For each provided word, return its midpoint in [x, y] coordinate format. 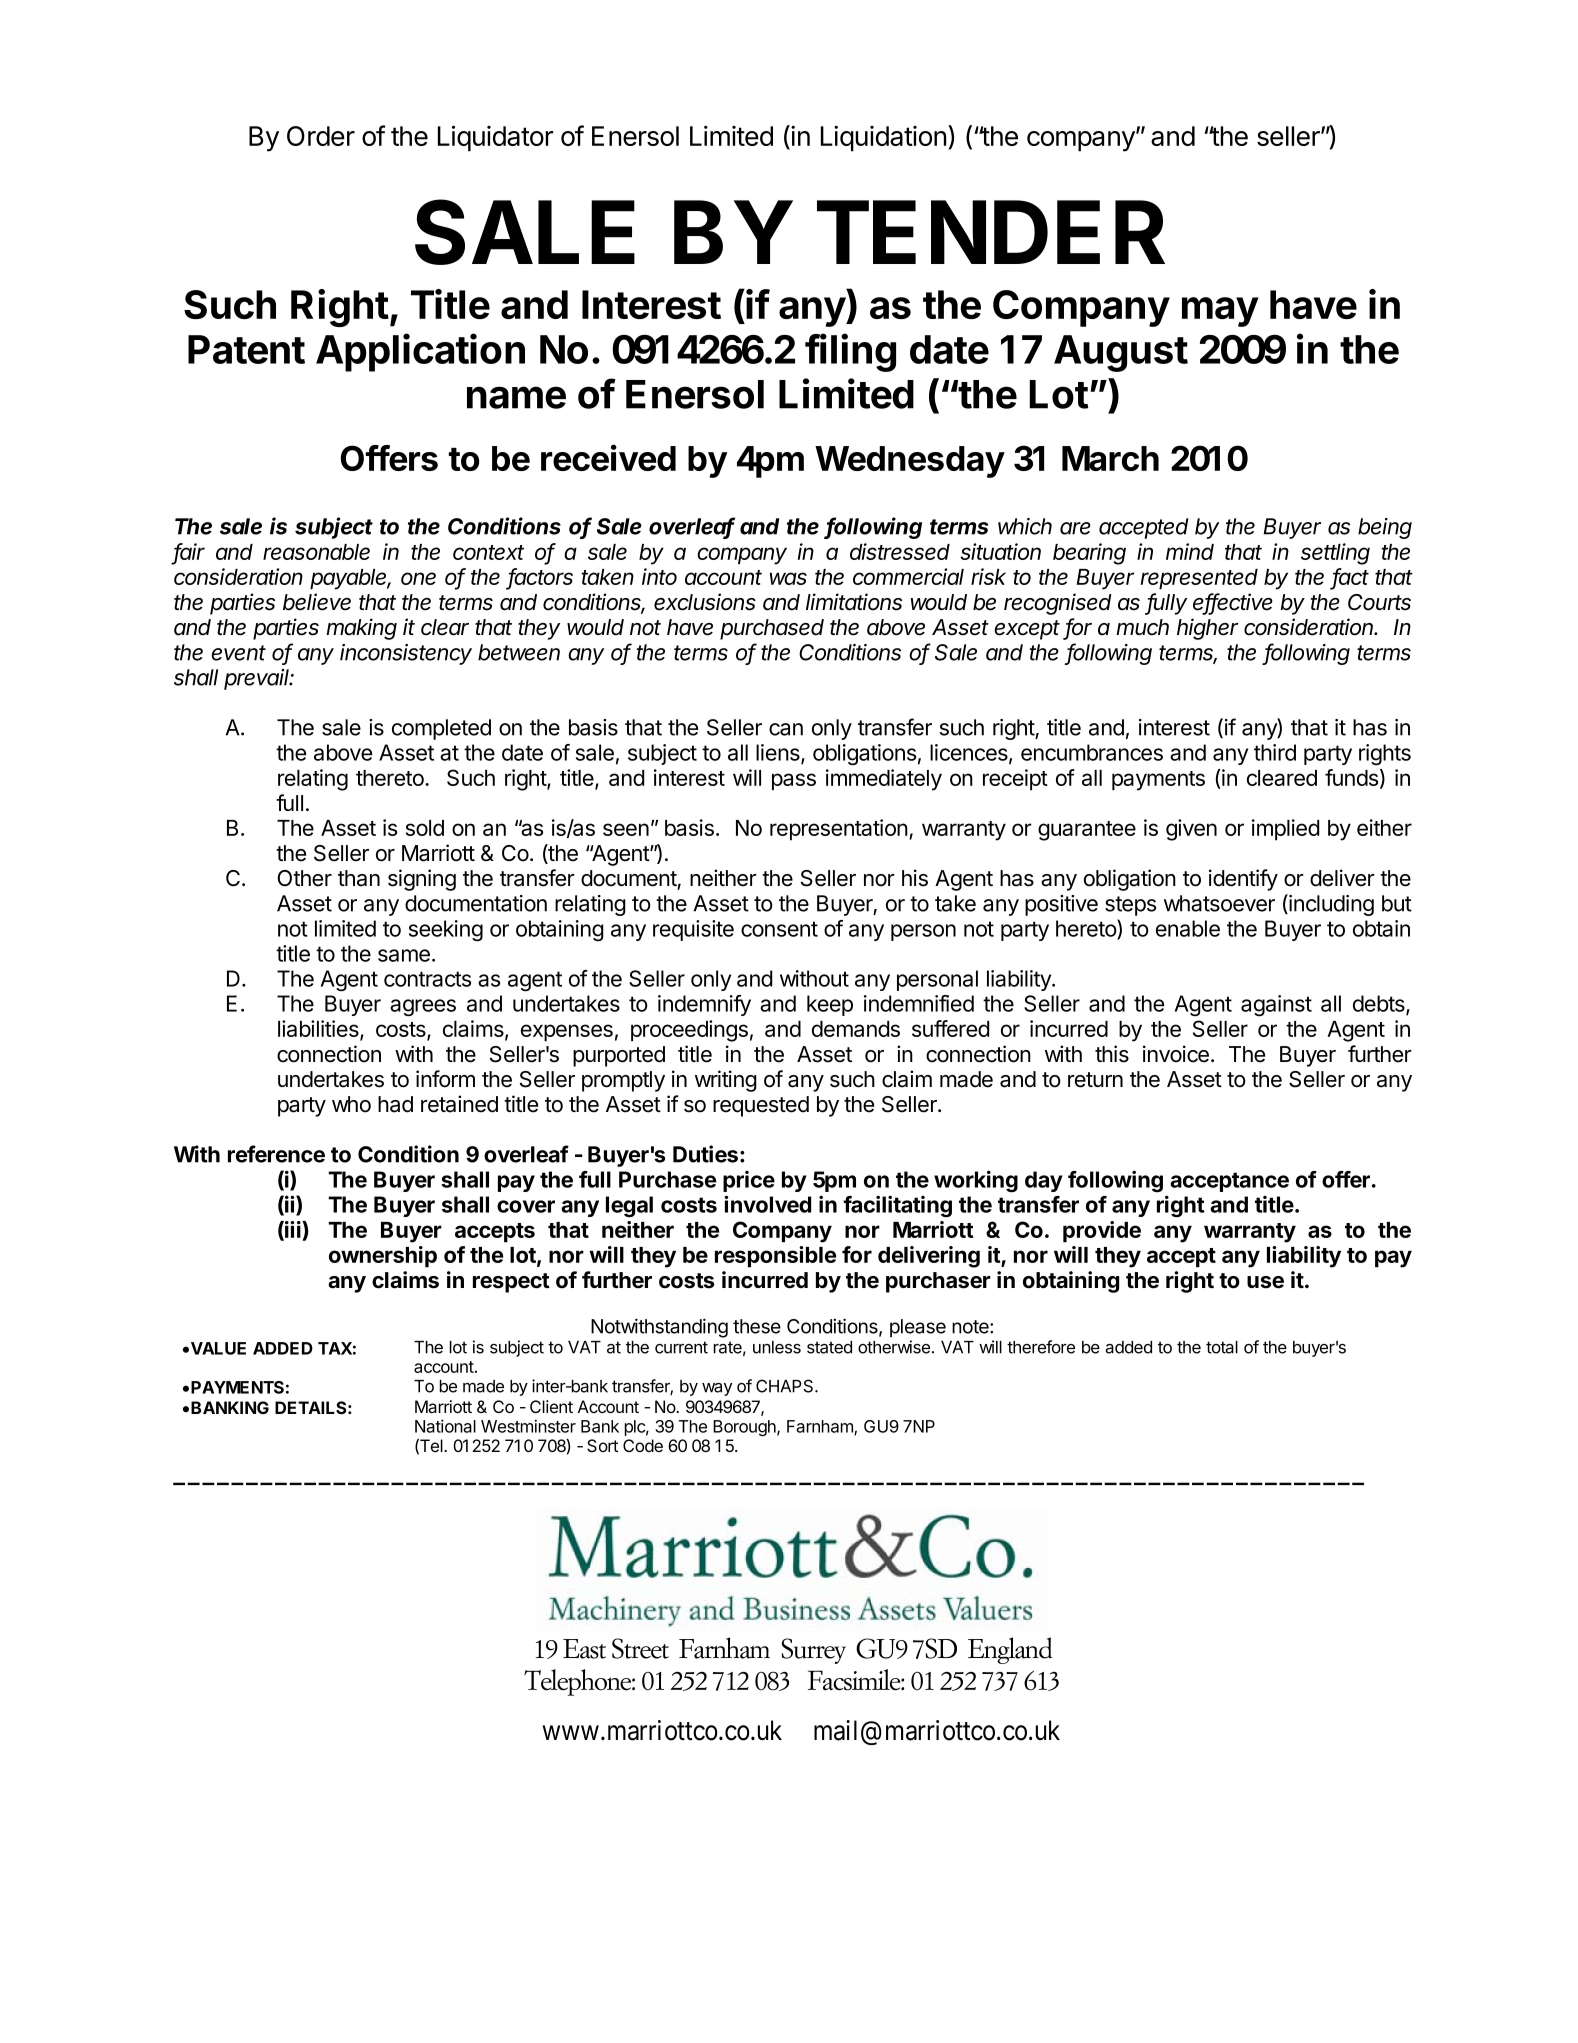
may [1220, 312]
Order [321, 136]
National [445, 1426]
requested [761, 1106]
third [1275, 752]
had [395, 1104]
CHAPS [786, 1386]
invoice [1176, 1054]
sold [425, 828]
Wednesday [910, 462]
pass [794, 782]
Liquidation [883, 138]
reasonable [316, 552]
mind [1190, 551]
